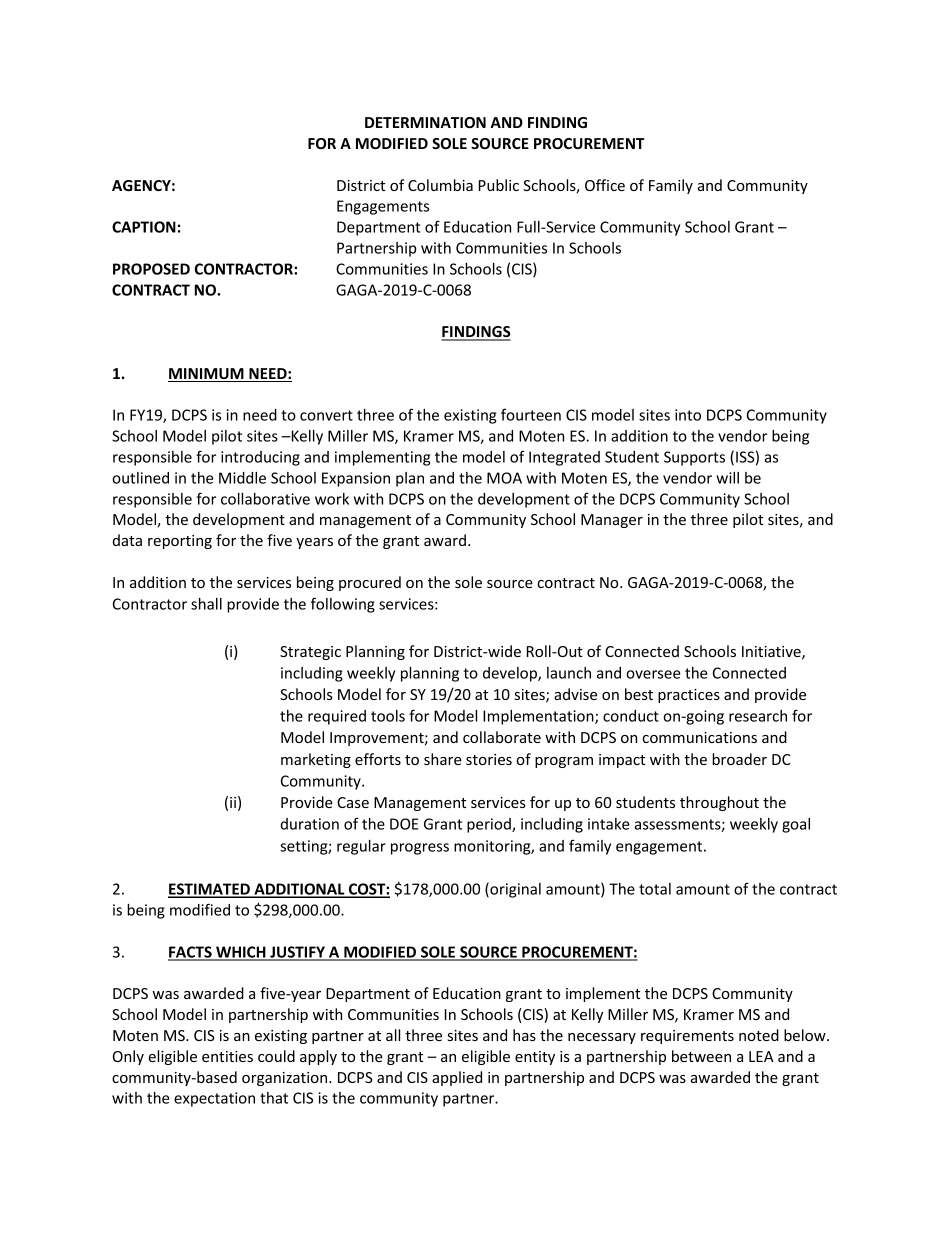 This screenshot has height=1233, width=952. Describe the element at coordinates (227, 1056) in the screenshot. I see `entities` at that location.
